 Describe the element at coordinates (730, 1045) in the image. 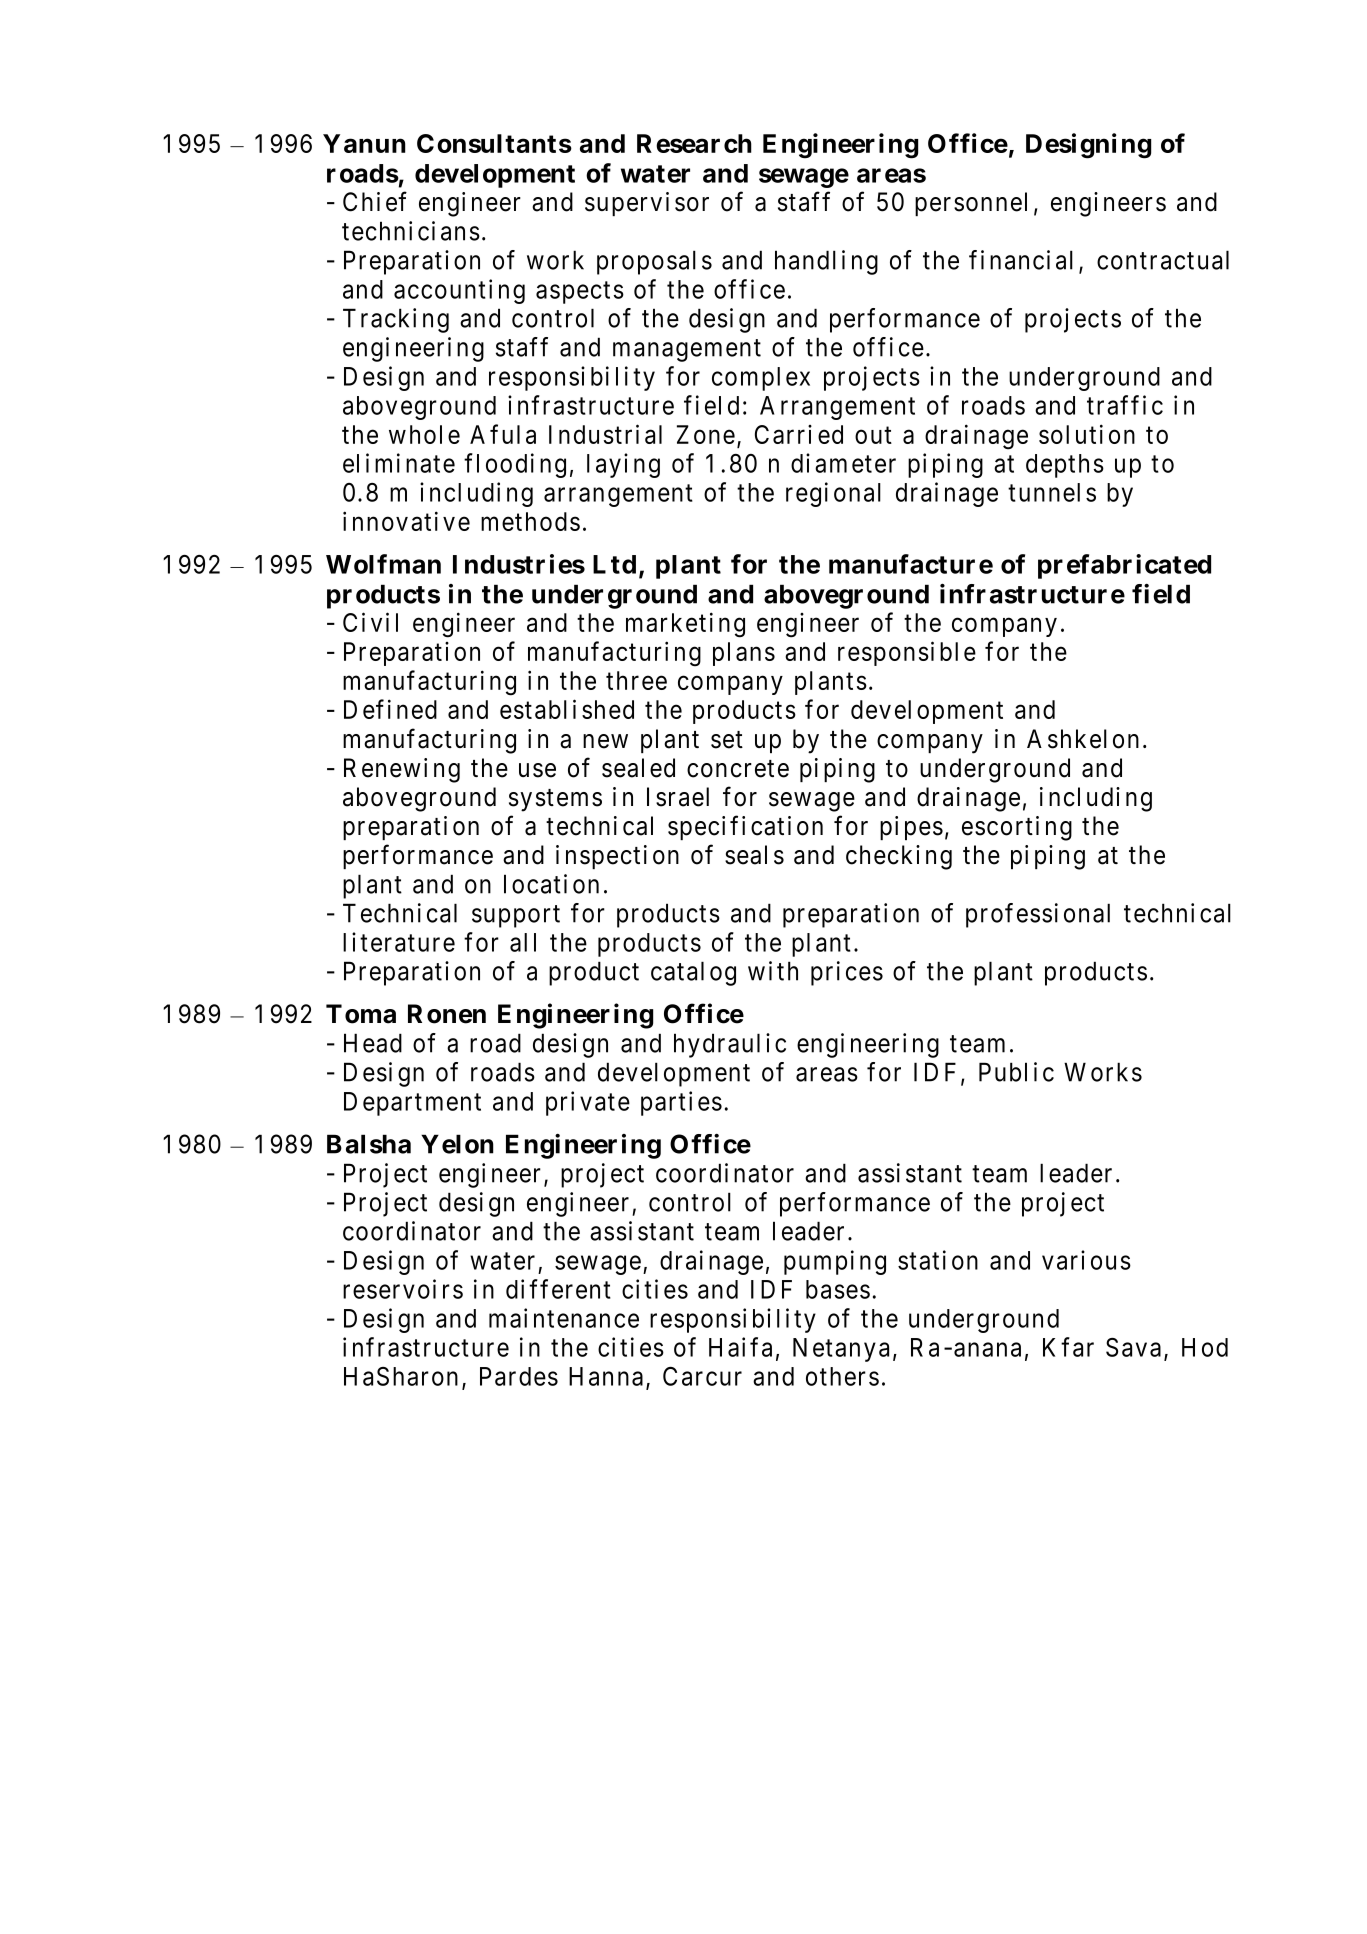

I see `hydraulic` at that location.
